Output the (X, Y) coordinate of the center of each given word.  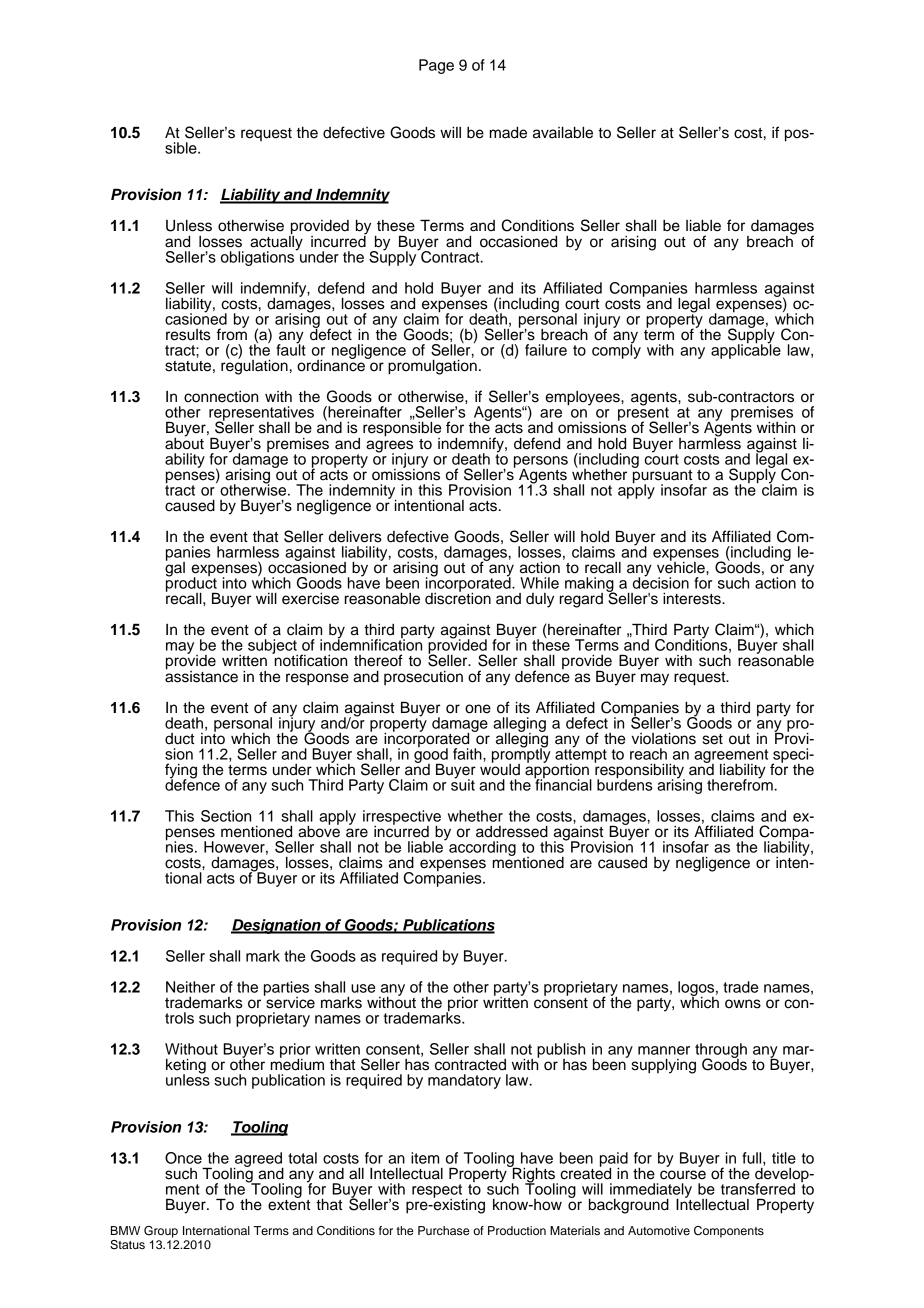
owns (743, 1004)
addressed (512, 832)
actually (276, 243)
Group (161, 1232)
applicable (746, 350)
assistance (201, 675)
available (563, 132)
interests (693, 599)
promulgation (432, 366)
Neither (190, 987)
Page (436, 66)
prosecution (423, 678)
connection (221, 397)
